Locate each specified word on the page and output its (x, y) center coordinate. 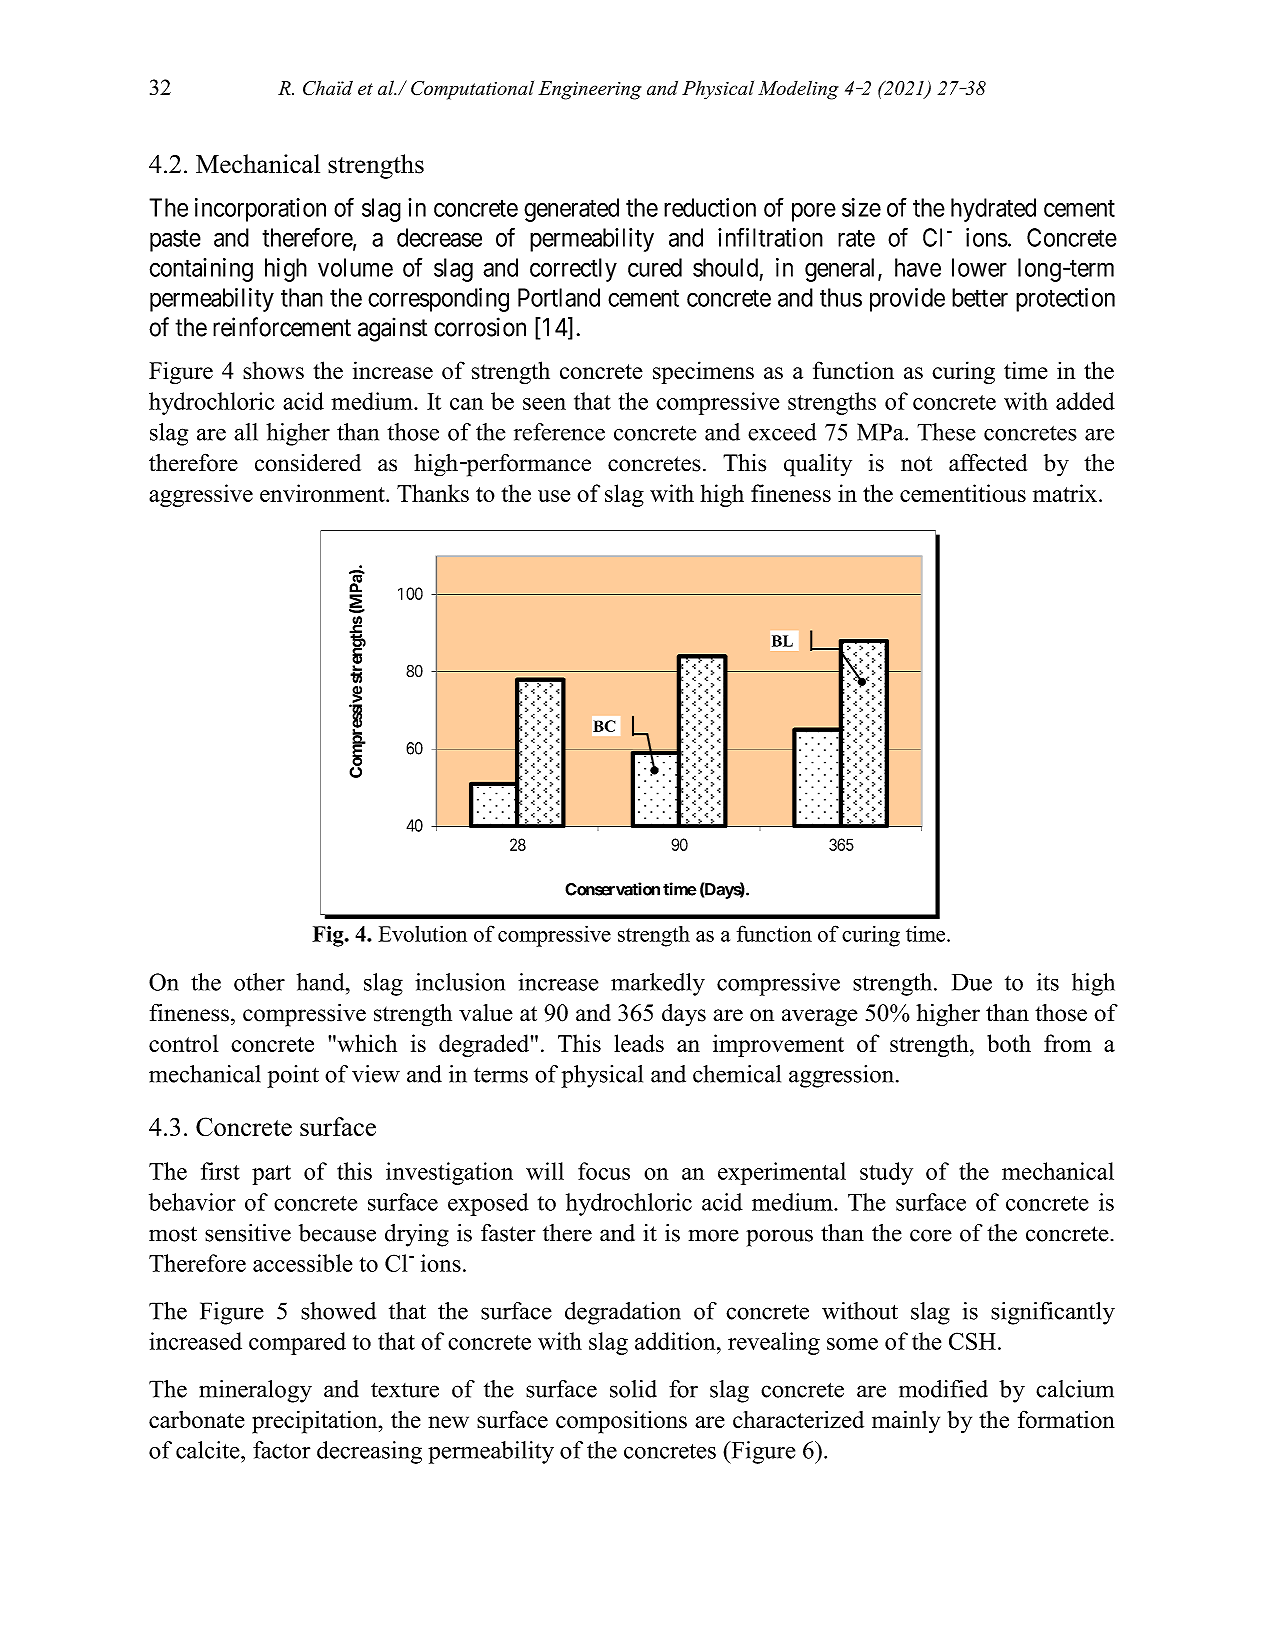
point (293, 1076)
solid (633, 1389)
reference (559, 432)
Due (972, 982)
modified (943, 1389)
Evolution (422, 933)
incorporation (260, 210)
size (861, 207)
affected (988, 463)
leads (639, 1043)
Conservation (612, 889)
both (1009, 1043)
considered (308, 463)
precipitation (316, 1422)
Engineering (590, 90)
